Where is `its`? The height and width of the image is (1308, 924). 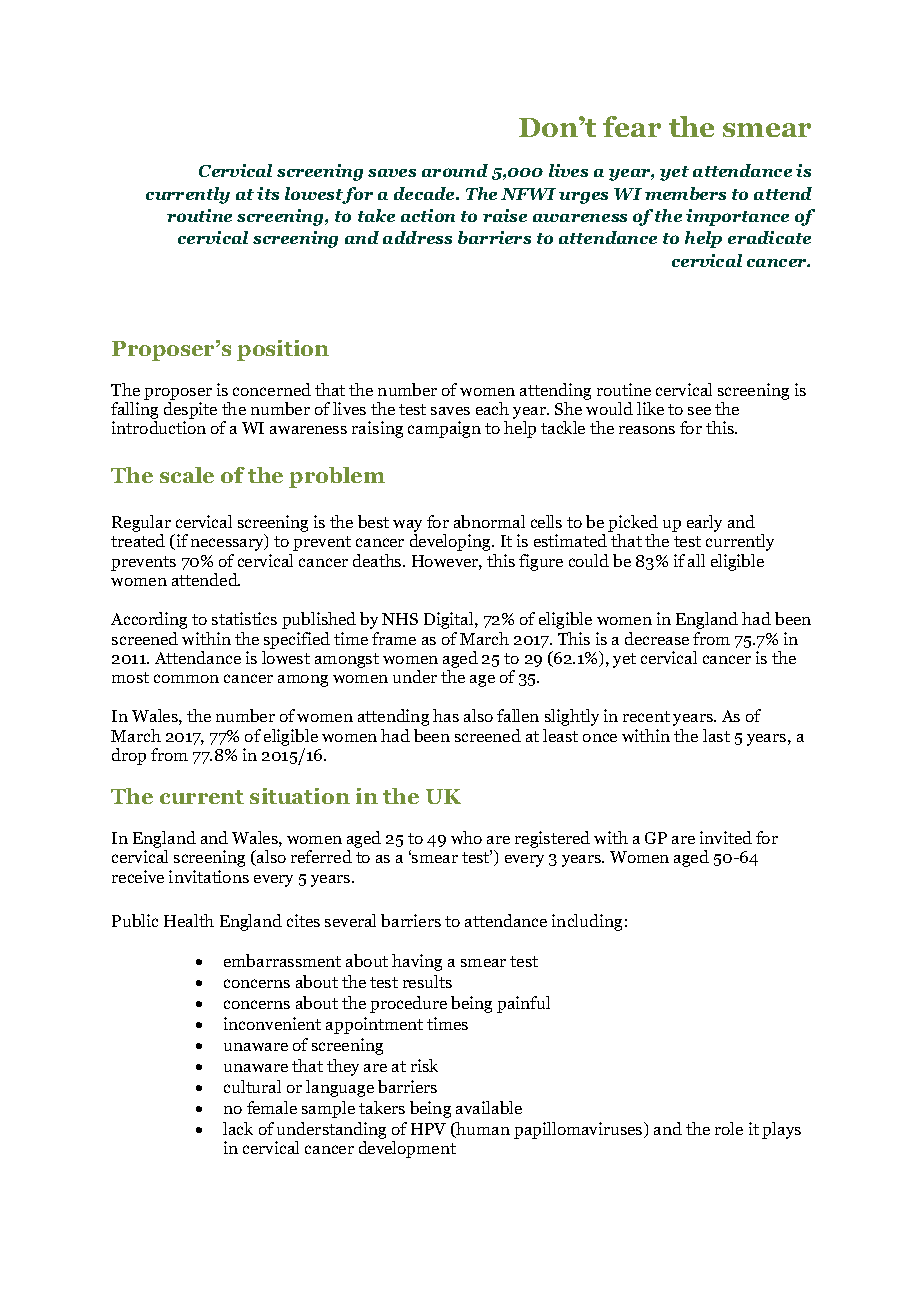
its is located at coordinates (268, 193).
